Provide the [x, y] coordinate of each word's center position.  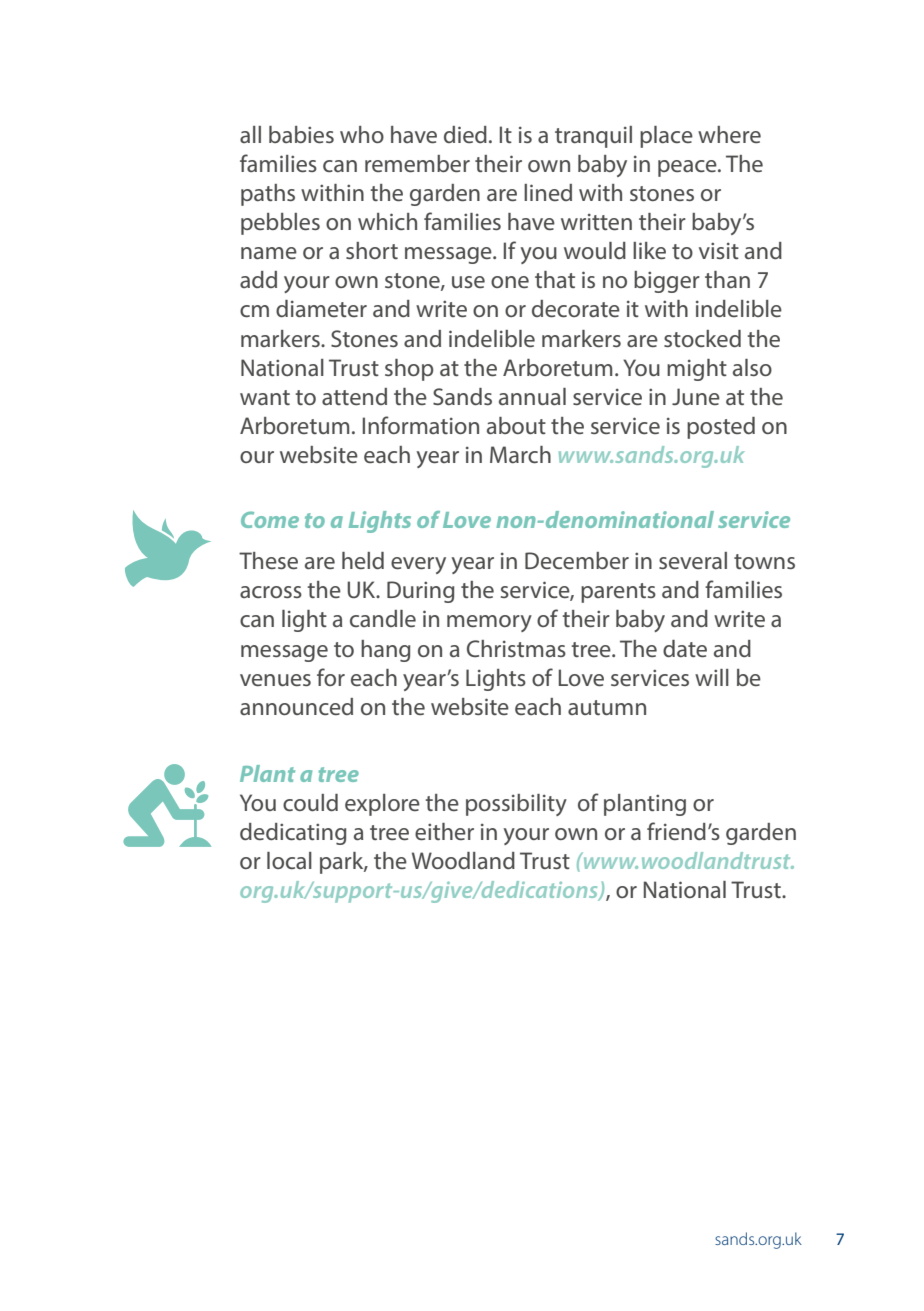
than [727, 279]
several [693, 560]
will [712, 677]
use [468, 282]
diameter [321, 308]
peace [688, 168]
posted [721, 428]
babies [301, 134]
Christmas [516, 648]
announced [296, 706]
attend [354, 396]
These [268, 560]
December [577, 560]
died [465, 134]
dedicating [293, 834]
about [516, 425]
